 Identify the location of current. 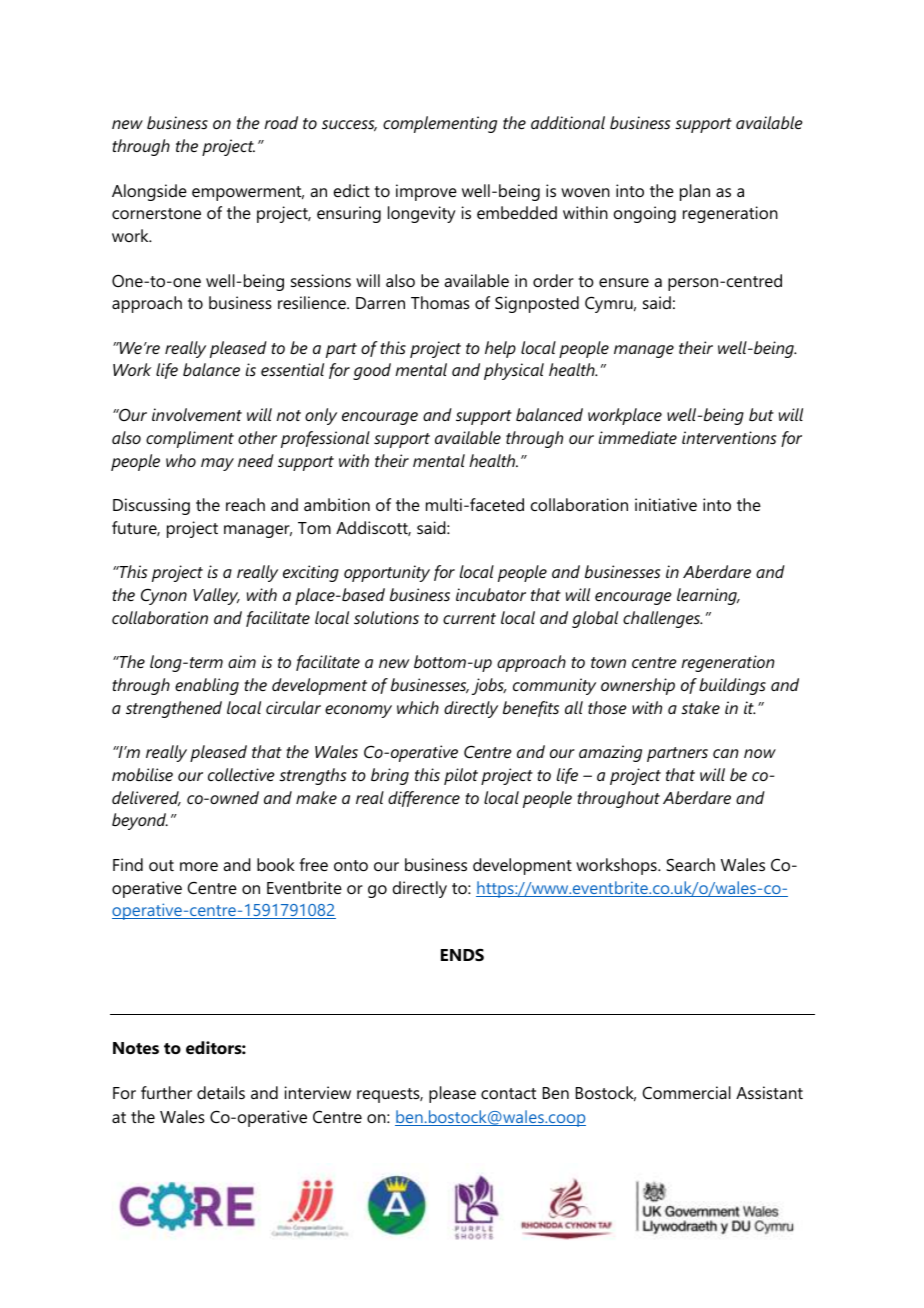
(469, 618).
